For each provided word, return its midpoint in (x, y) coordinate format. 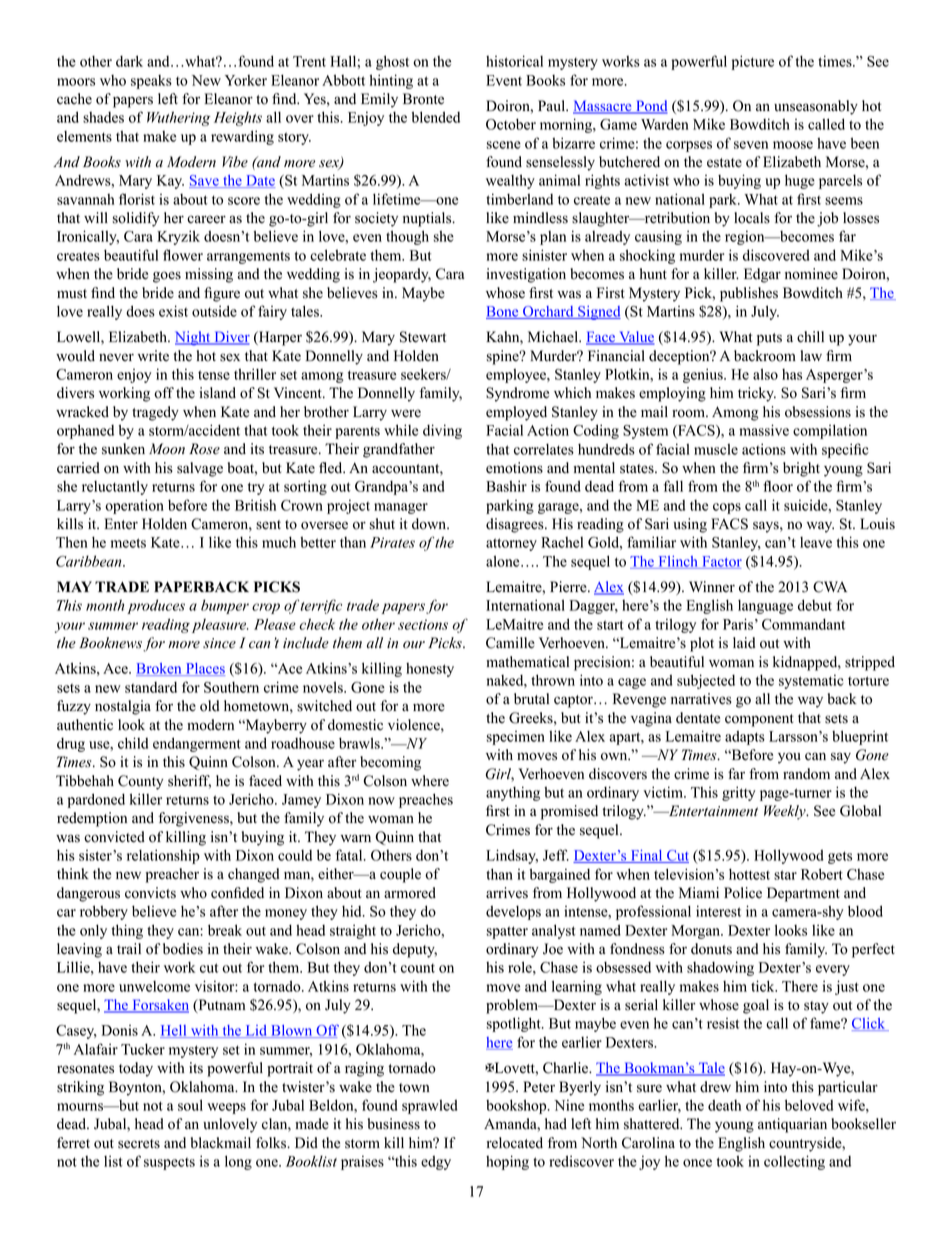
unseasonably (816, 107)
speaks (151, 82)
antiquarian (792, 1125)
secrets (139, 1144)
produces (156, 606)
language (765, 607)
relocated (515, 1143)
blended (436, 117)
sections (423, 624)
